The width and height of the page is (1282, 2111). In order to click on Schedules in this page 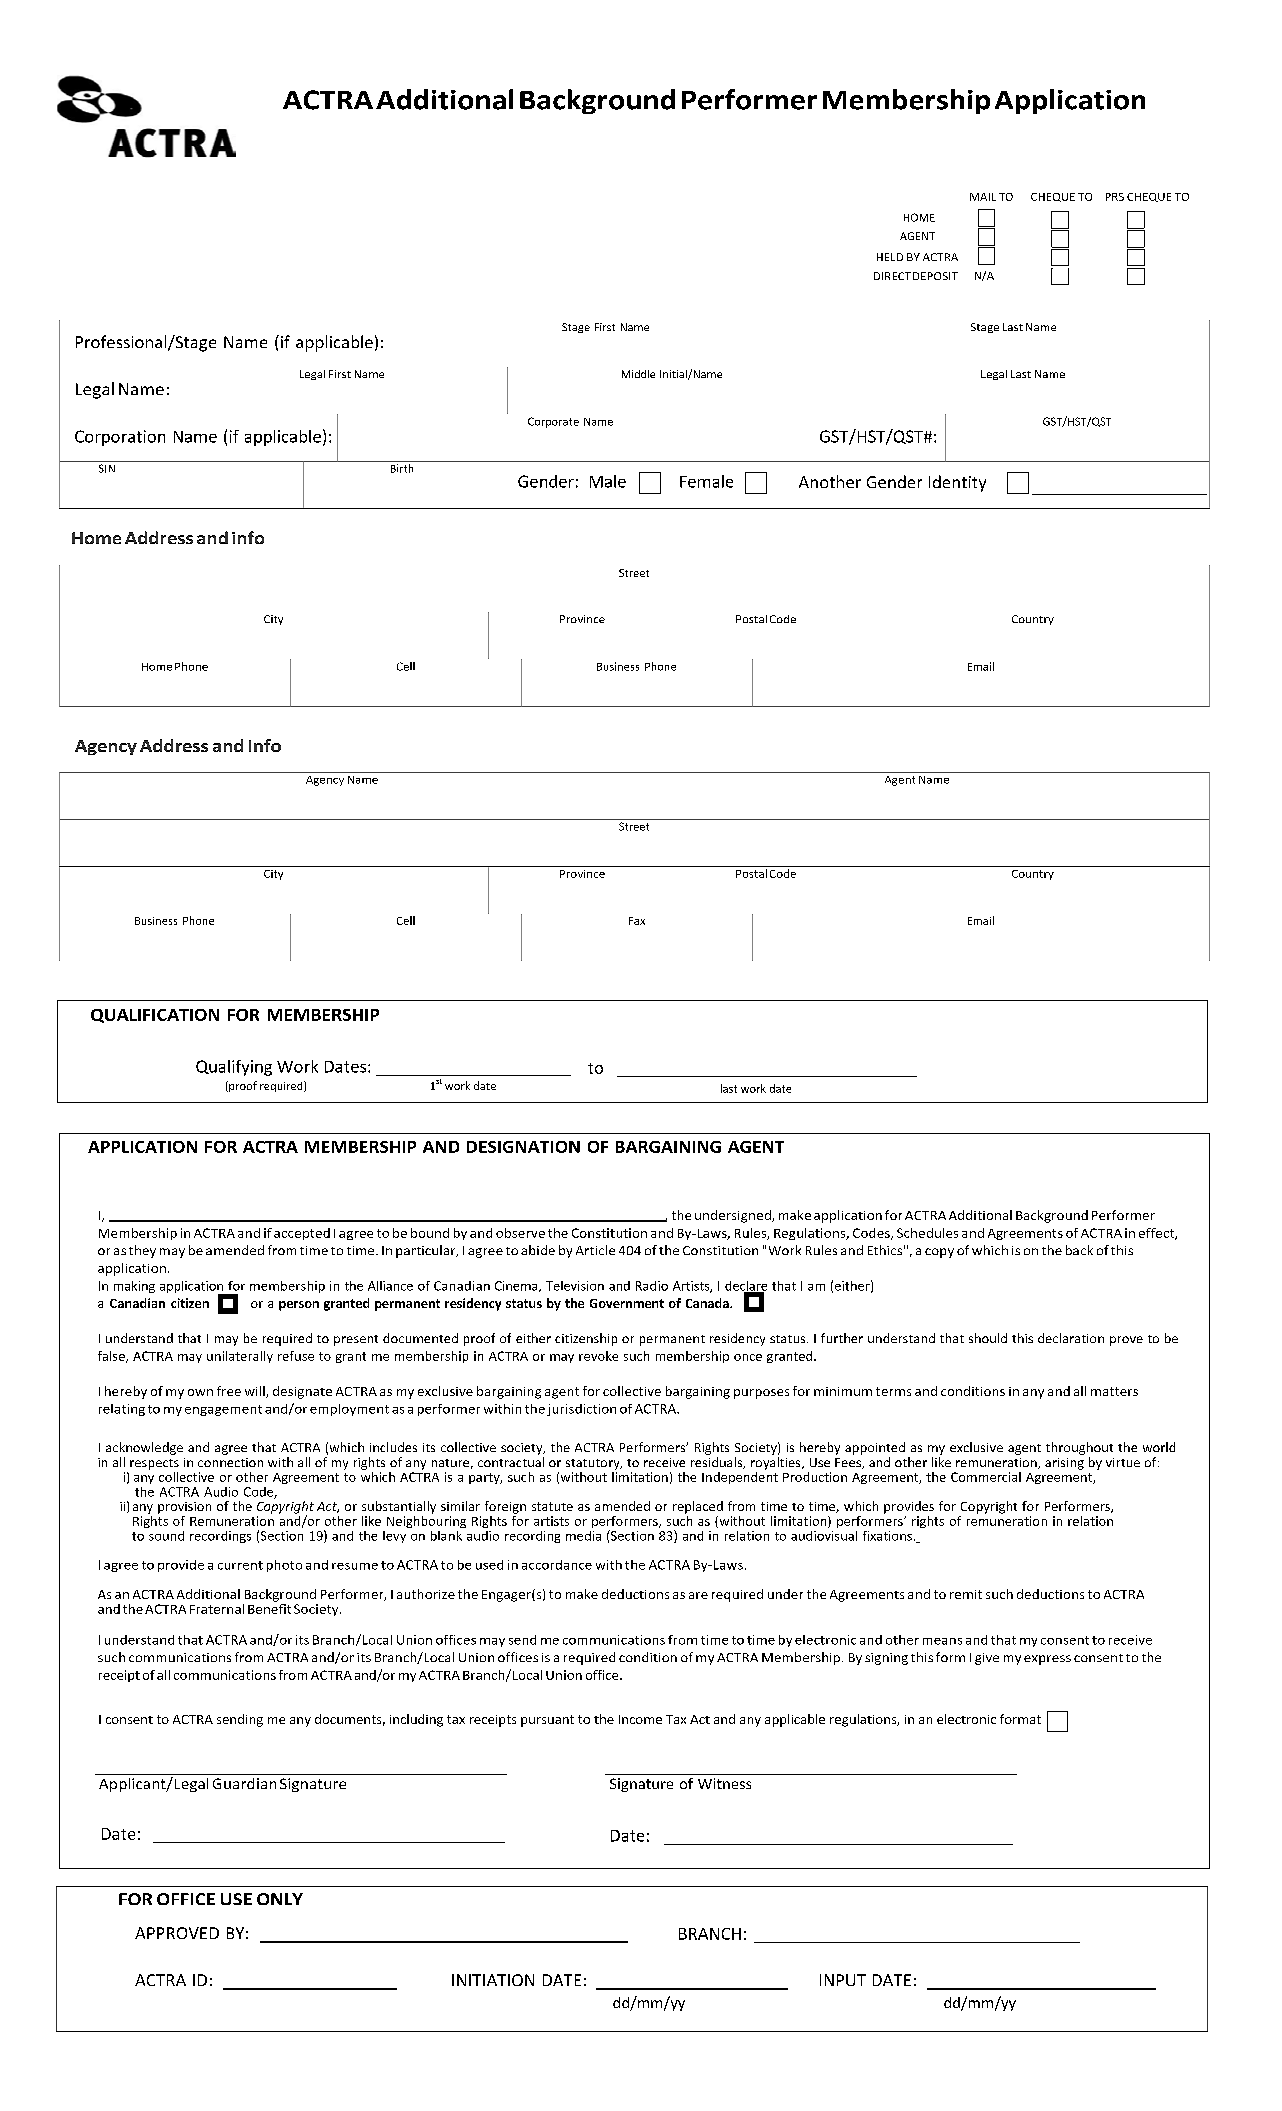, I will do `click(927, 1233)`.
